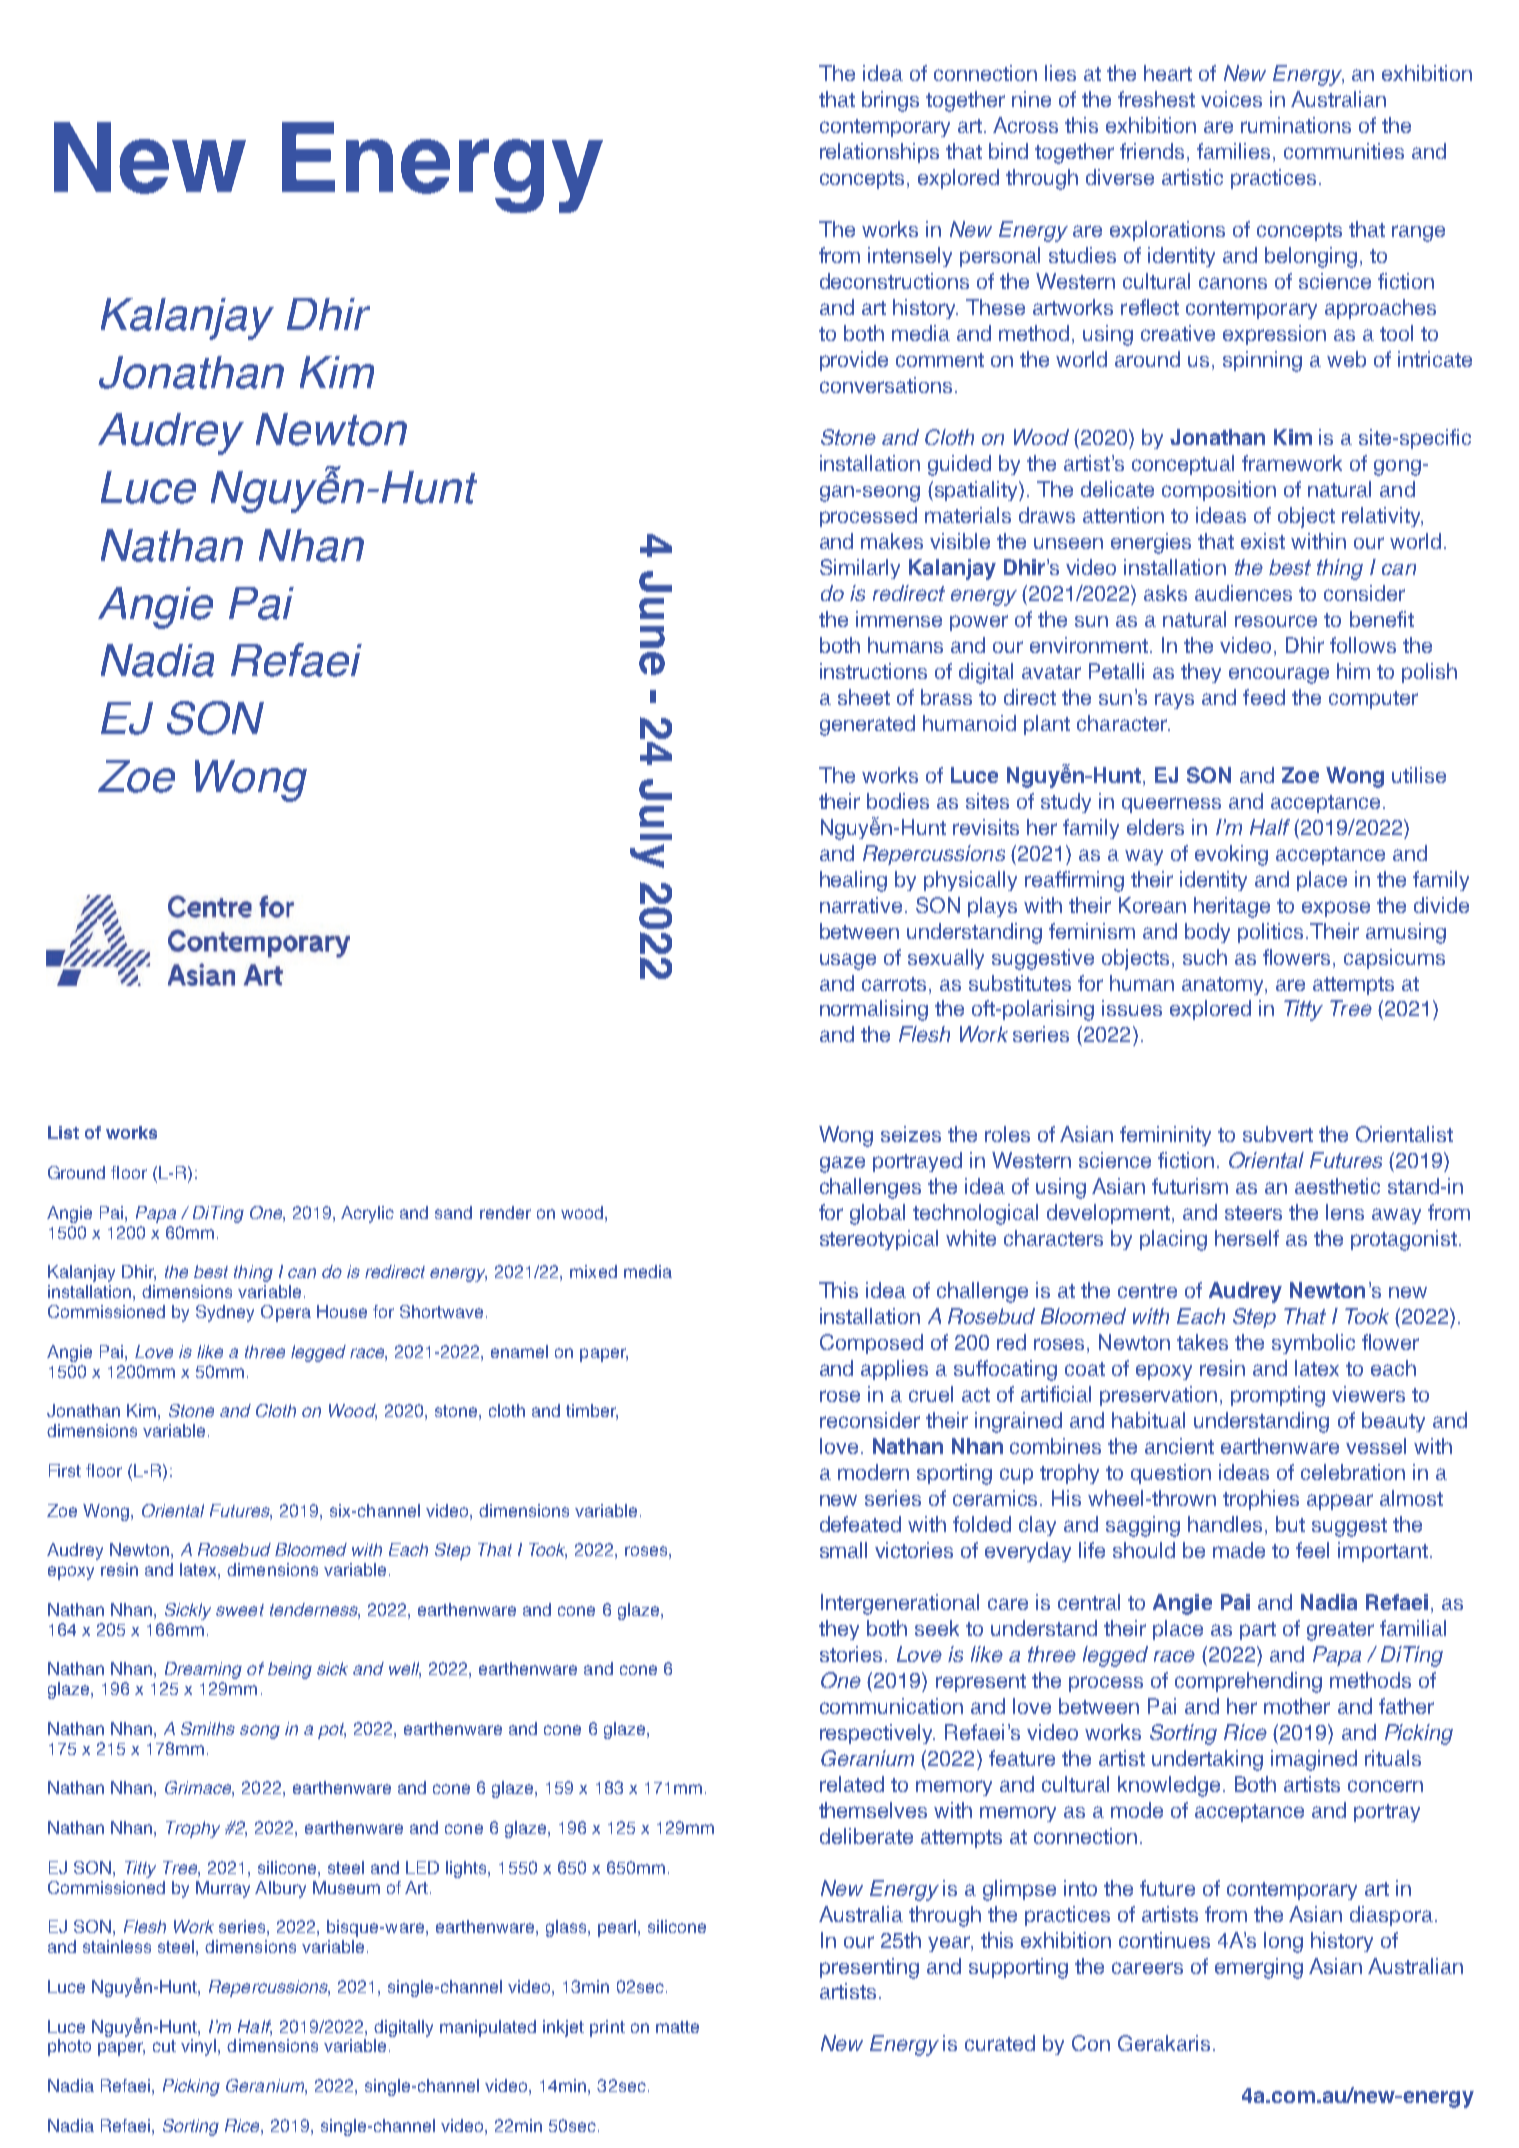  I want to click on matte, so click(677, 2027).
